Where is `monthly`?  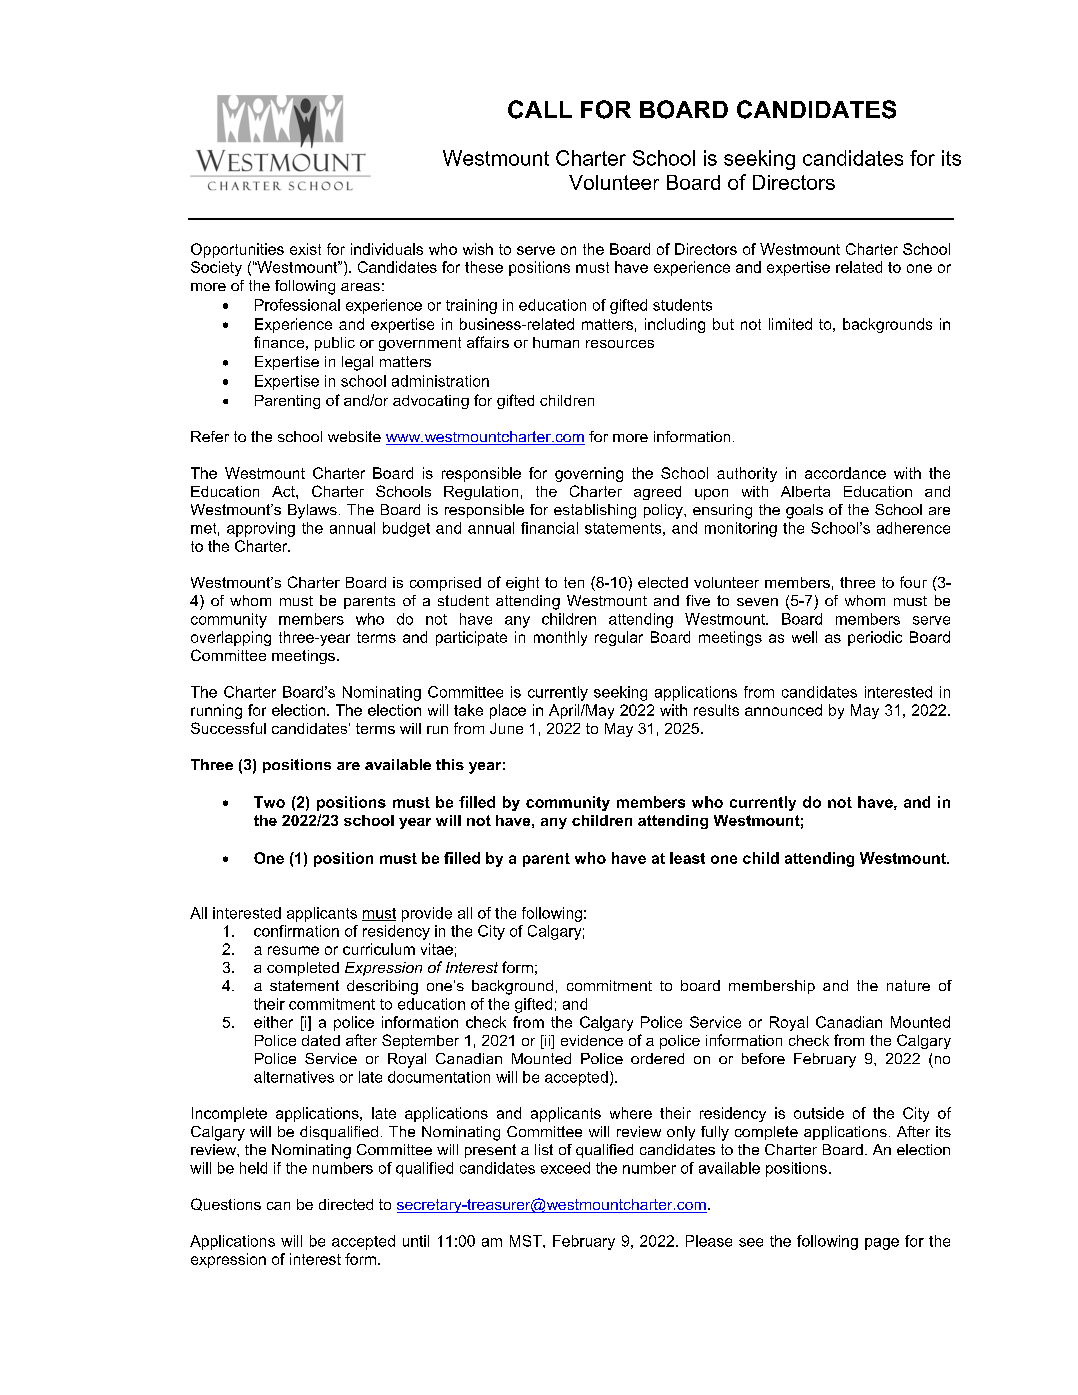 monthly is located at coordinates (560, 638).
